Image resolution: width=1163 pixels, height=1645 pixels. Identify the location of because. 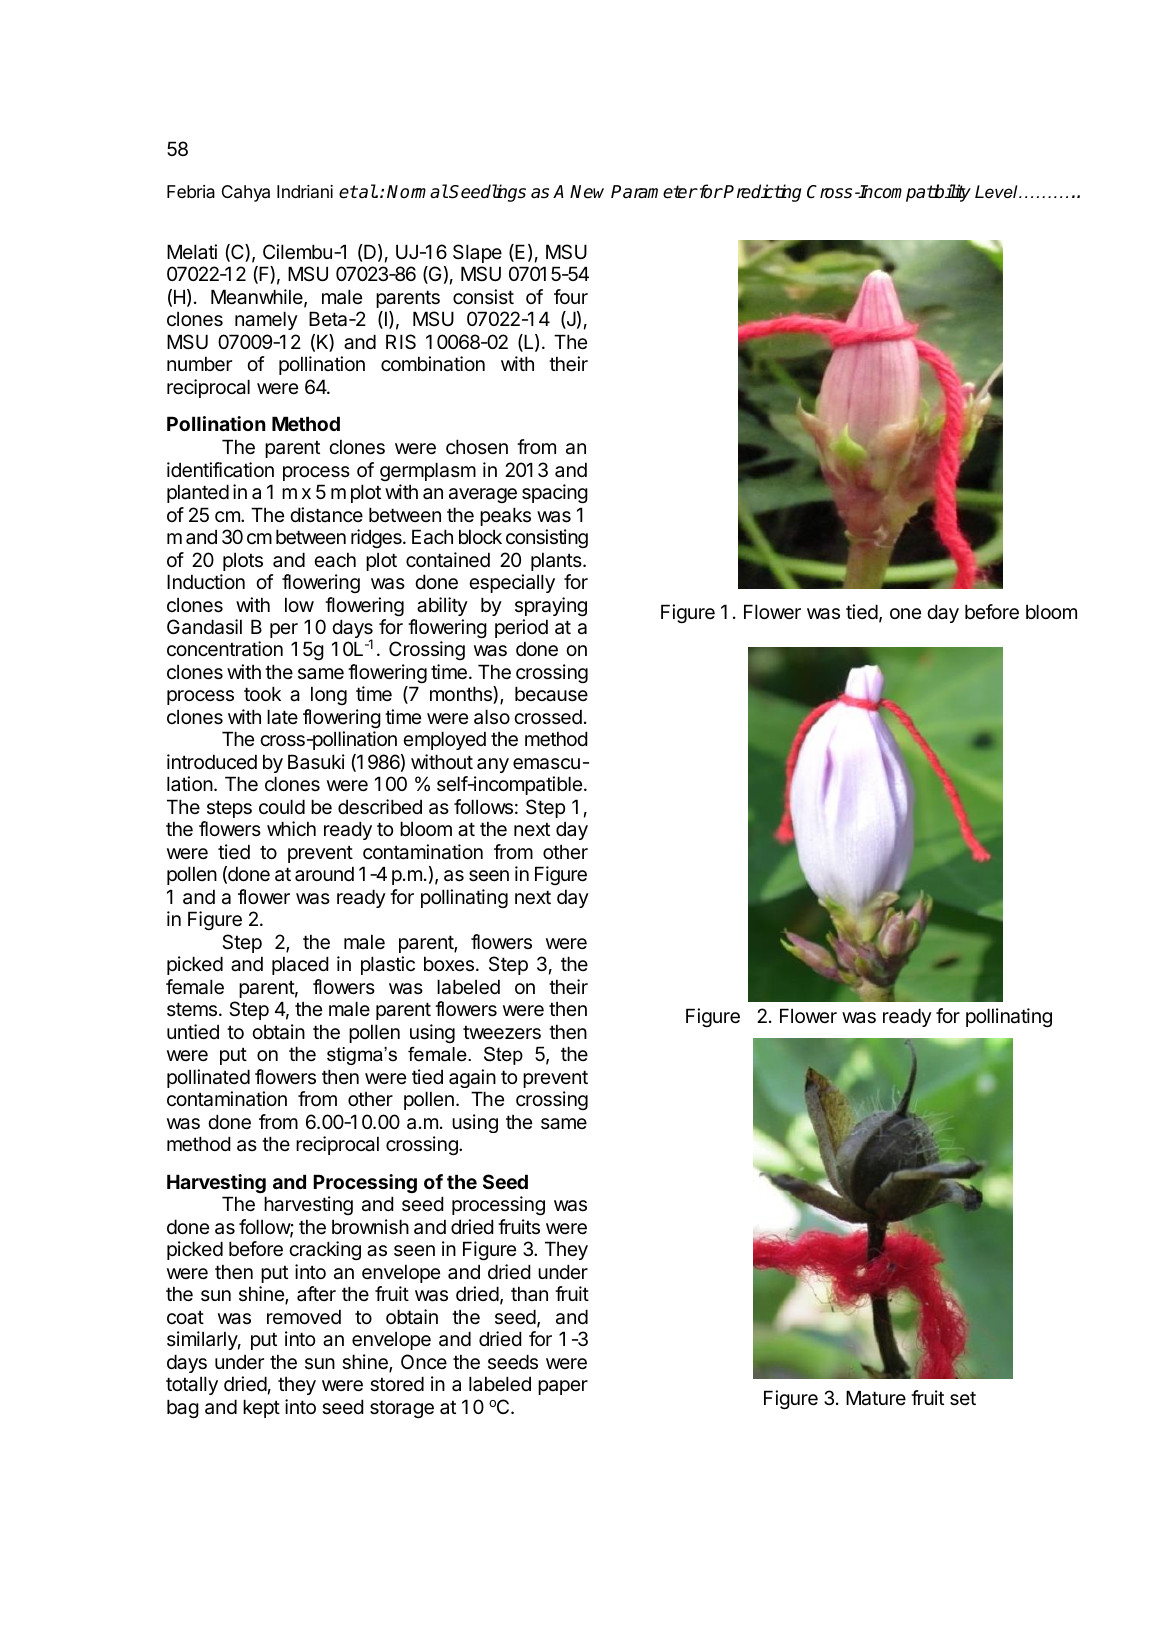
(551, 694).
